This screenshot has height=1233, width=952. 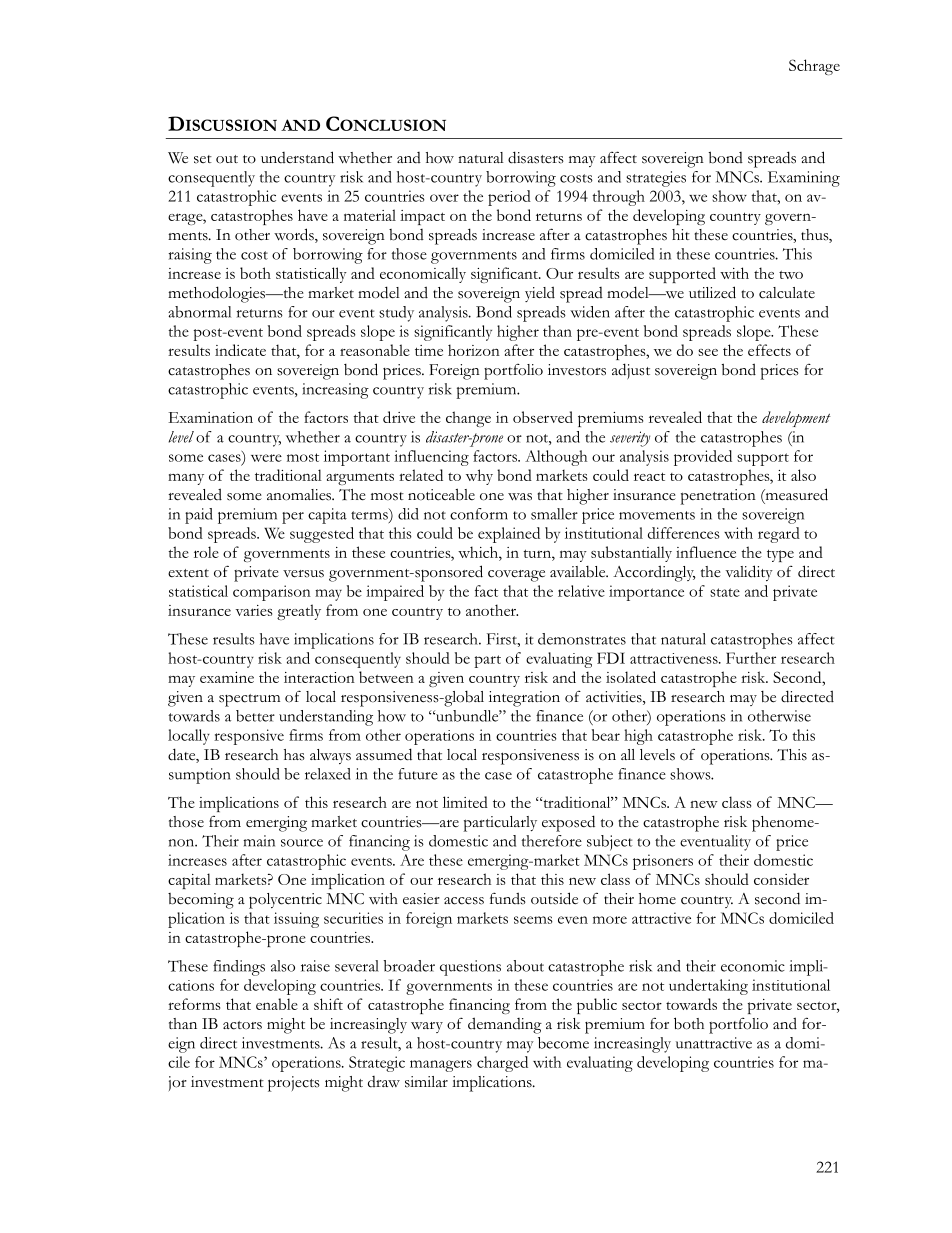 What do you see at coordinates (259, 841) in the screenshot?
I see `main` at bounding box center [259, 841].
